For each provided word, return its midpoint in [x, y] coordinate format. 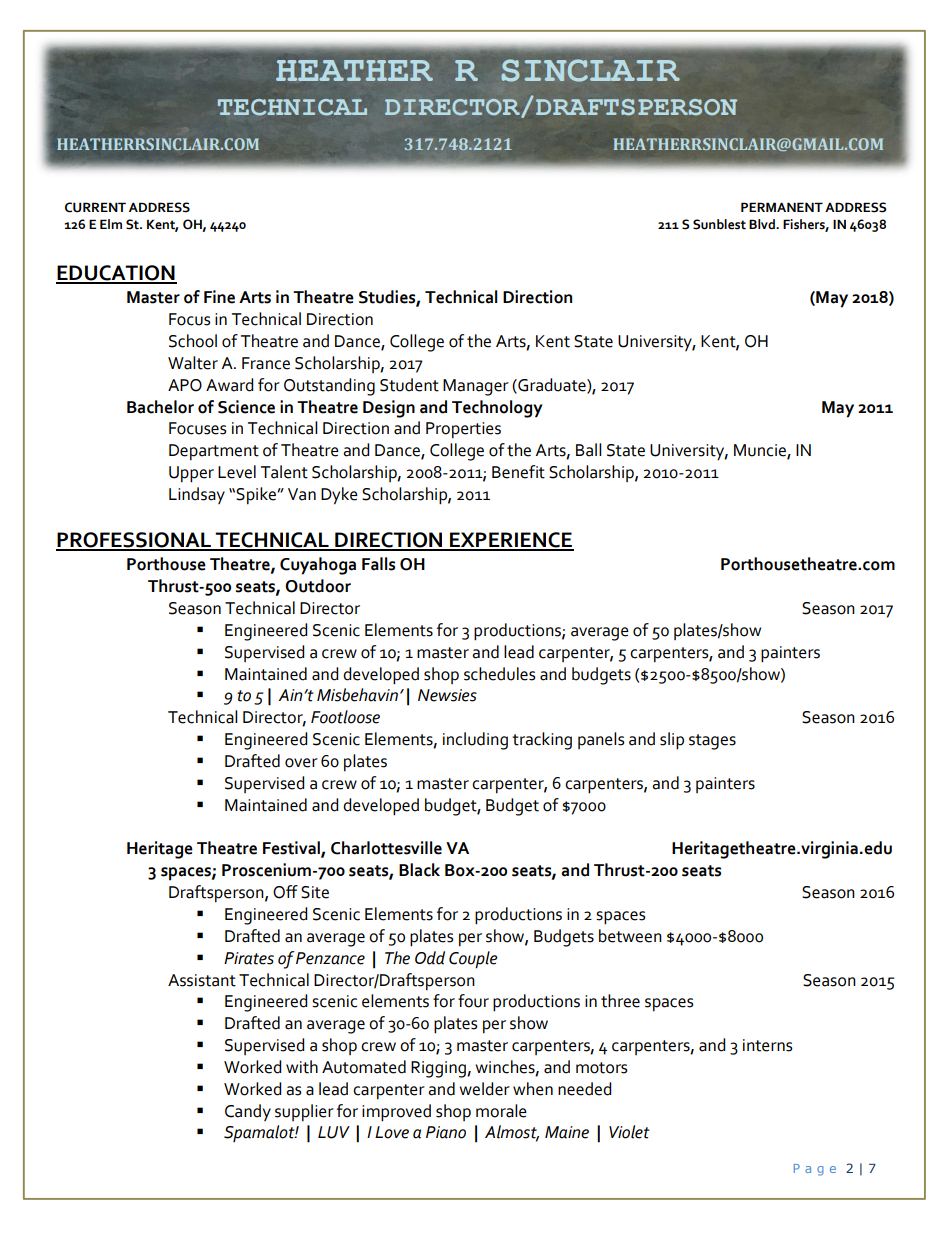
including [475, 741]
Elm [111, 224]
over [301, 763]
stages [712, 742]
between [630, 936]
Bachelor [160, 407]
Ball [589, 450]
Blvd [763, 224]
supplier [304, 1113]
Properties [463, 430]
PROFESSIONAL [134, 541]
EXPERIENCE [511, 541]
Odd [430, 958]
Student [409, 385]
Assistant [202, 980]
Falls [378, 564]
